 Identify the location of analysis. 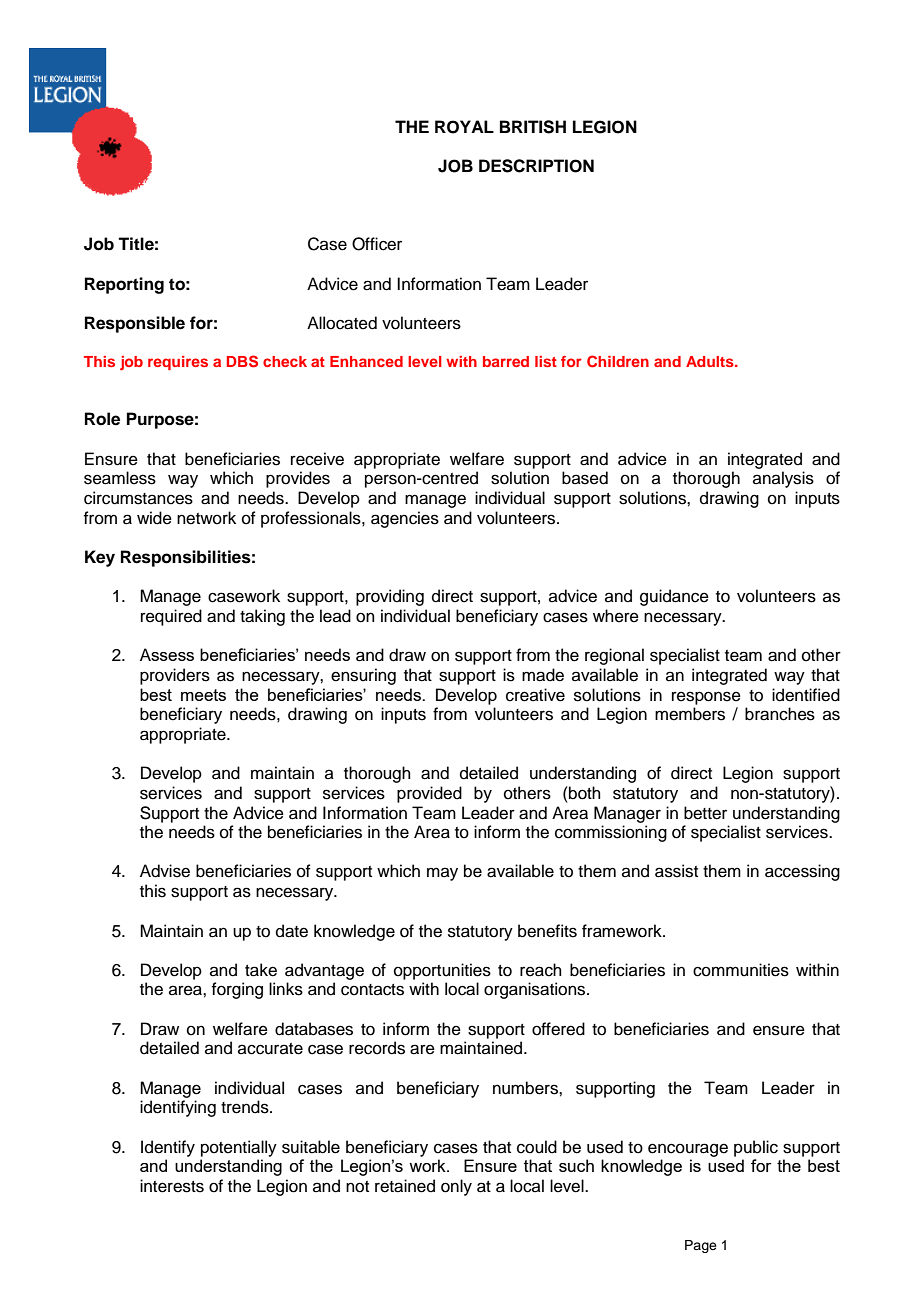
(783, 479).
